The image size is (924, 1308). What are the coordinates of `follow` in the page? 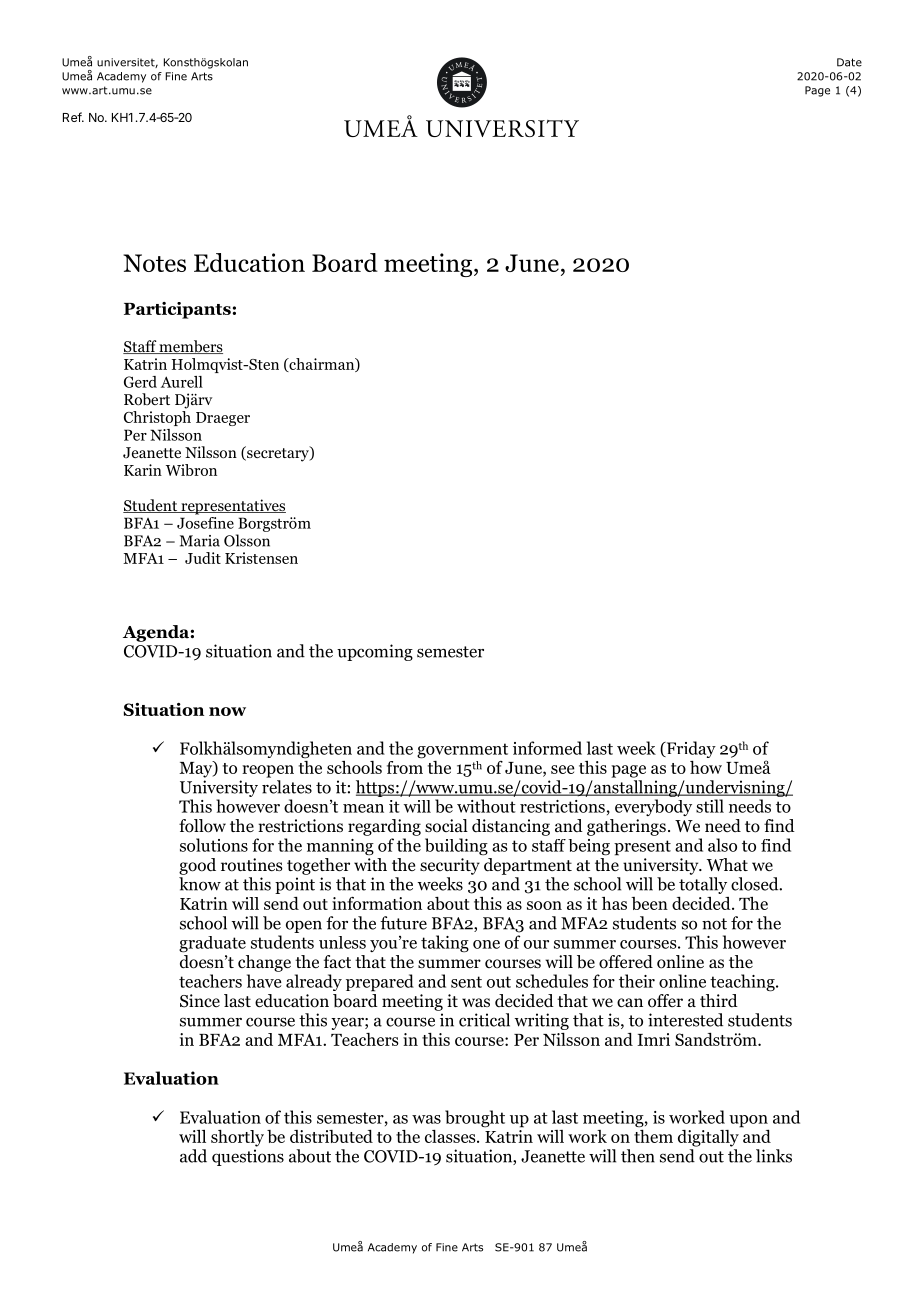 It's located at (202, 826).
